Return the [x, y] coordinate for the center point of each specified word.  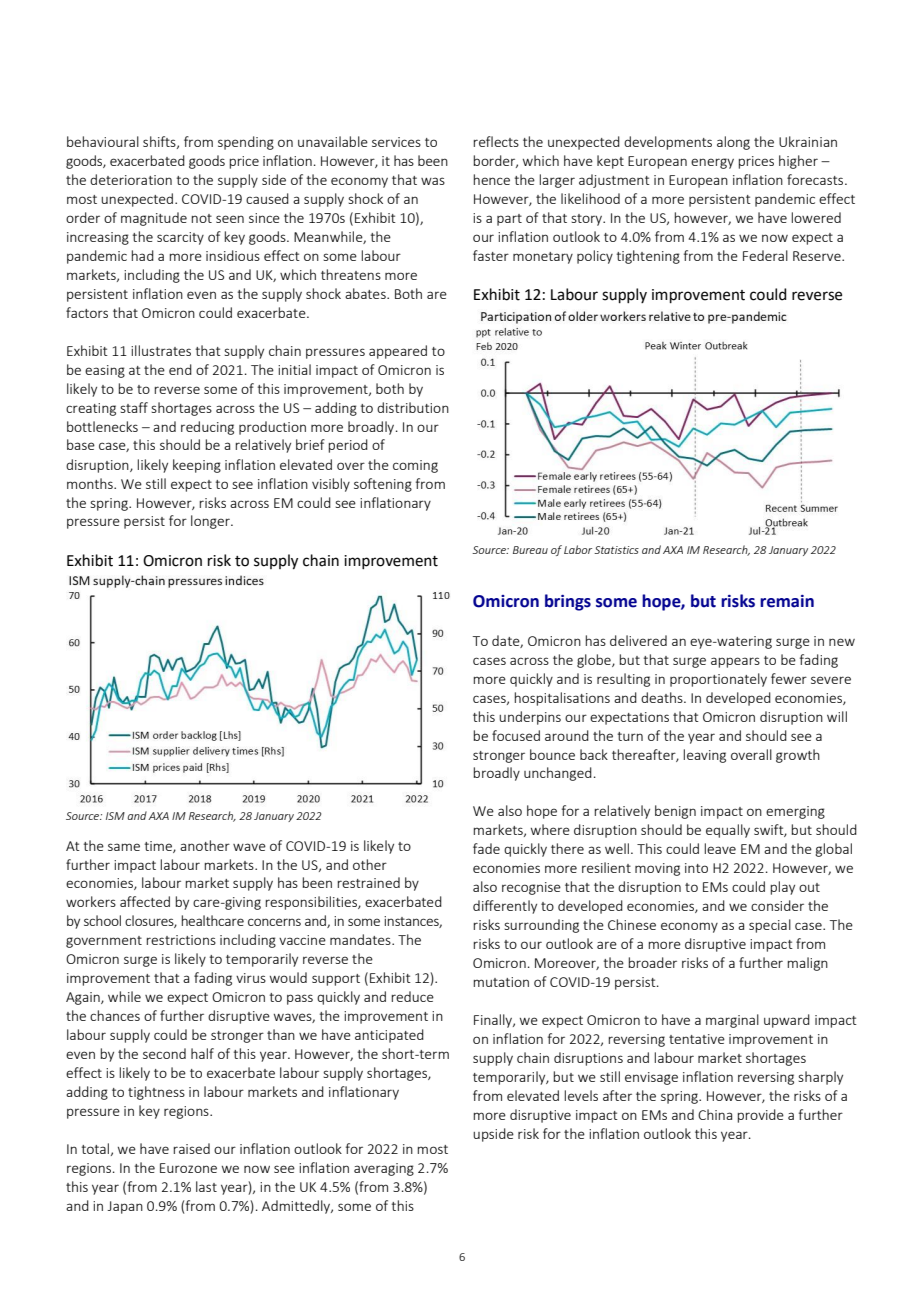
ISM [115, 816]
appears [735, 662]
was [433, 181]
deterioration [131, 179]
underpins [530, 718]
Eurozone [188, 1168]
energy [712, 163]
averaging [384, 1169]
